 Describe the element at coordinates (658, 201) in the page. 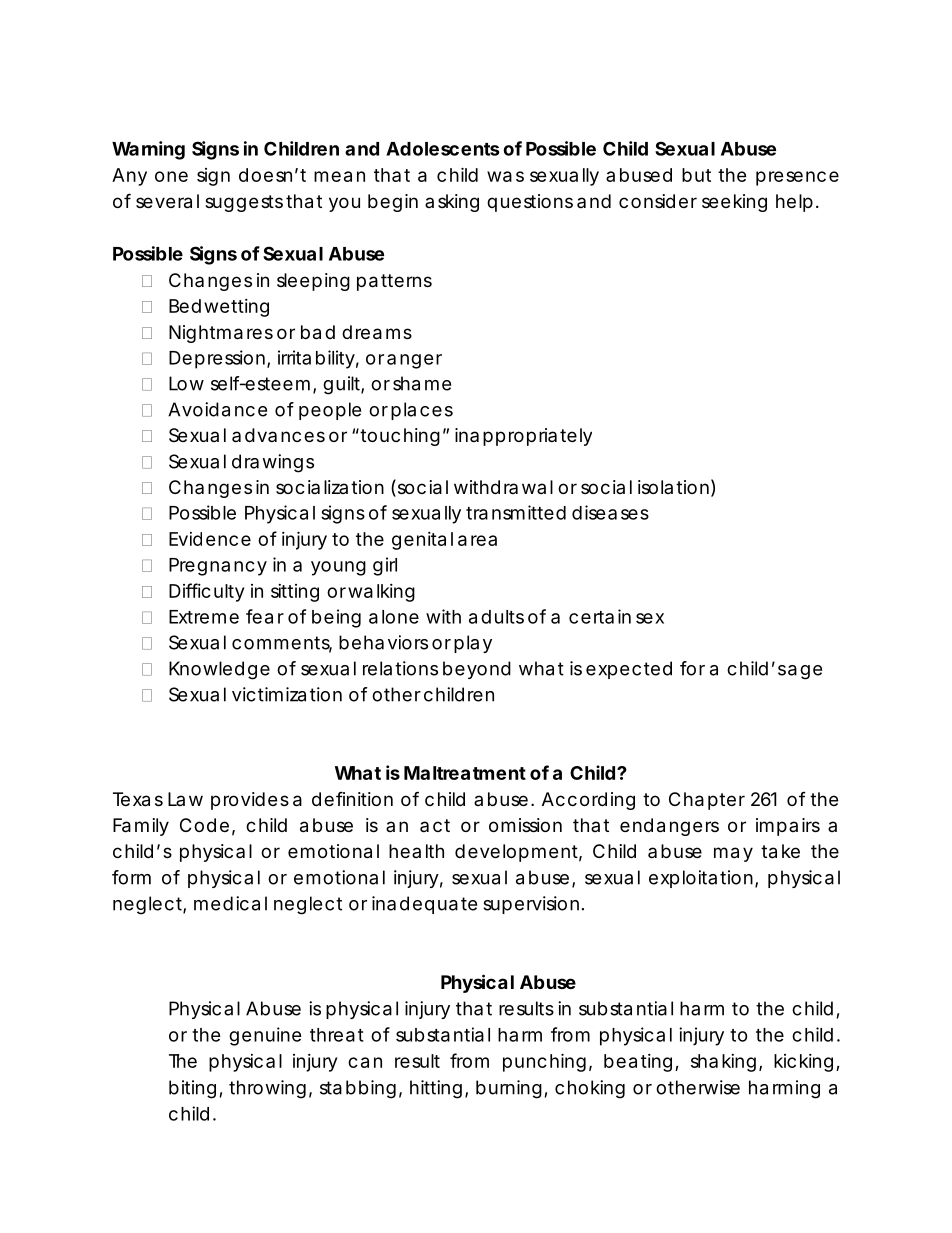

I see `consider` at that location.
